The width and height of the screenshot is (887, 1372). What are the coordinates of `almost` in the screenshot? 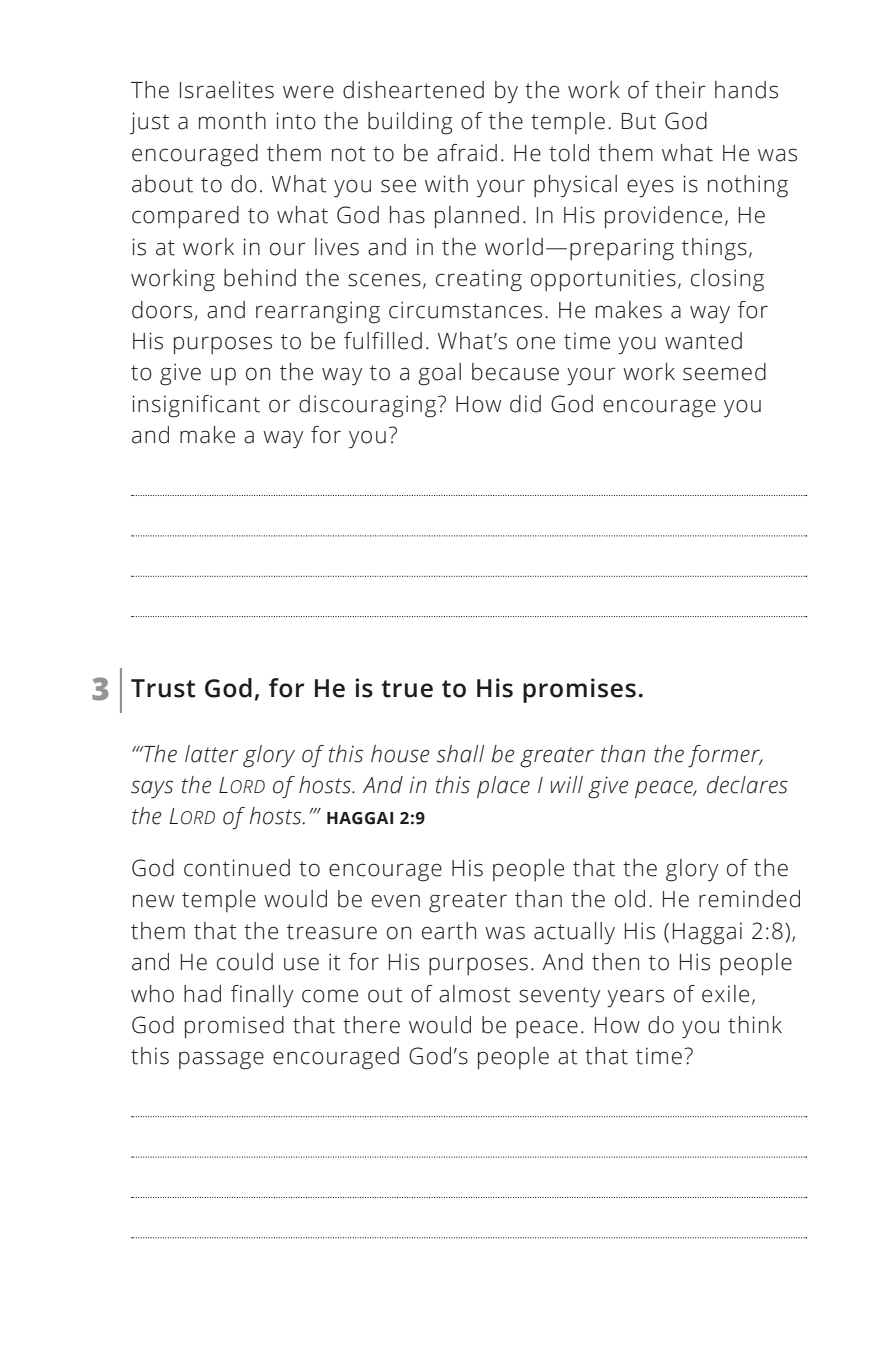 It's located at (475, 994).
